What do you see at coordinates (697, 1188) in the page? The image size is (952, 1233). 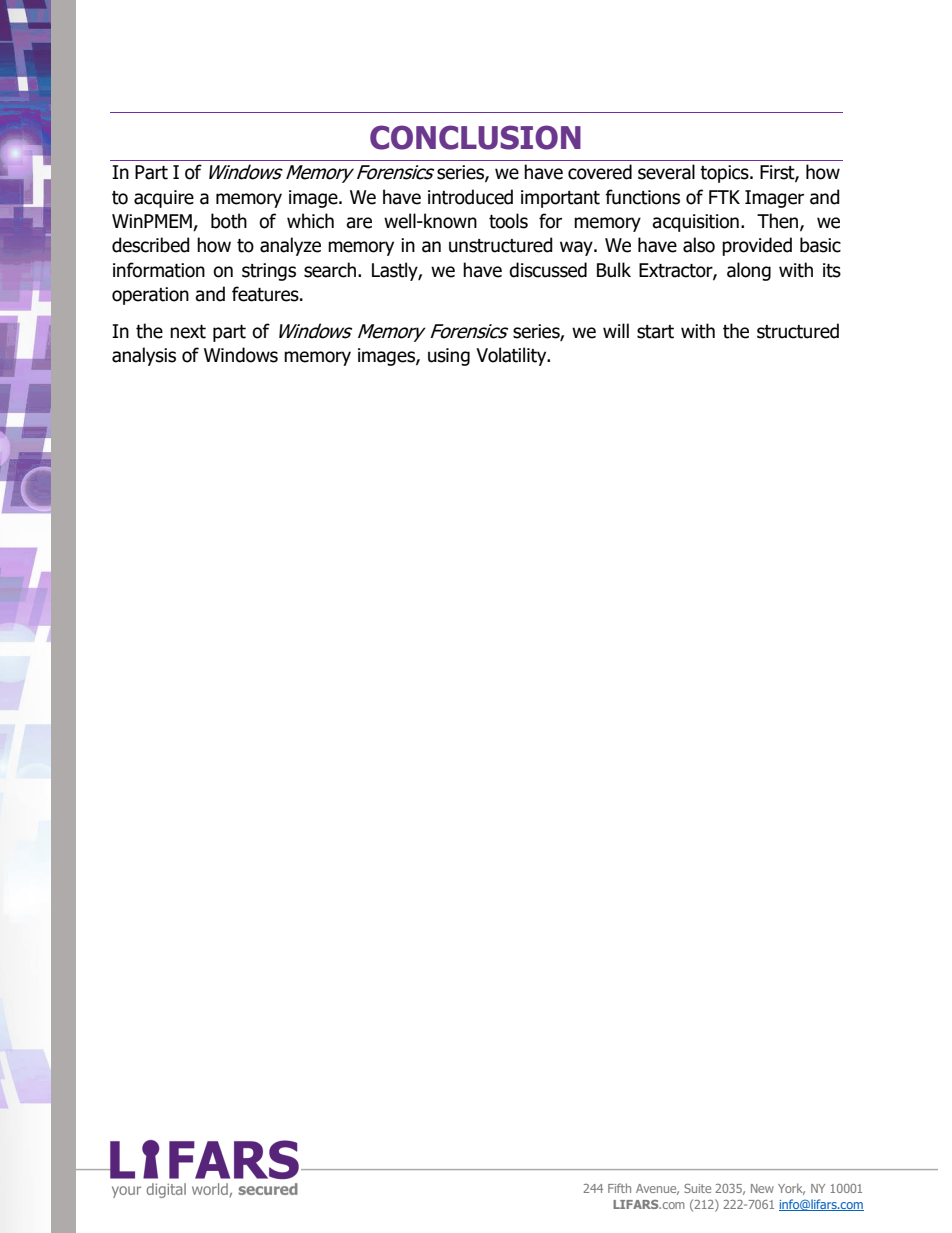 I see `Suite` at bounding box center [697, 1188].
